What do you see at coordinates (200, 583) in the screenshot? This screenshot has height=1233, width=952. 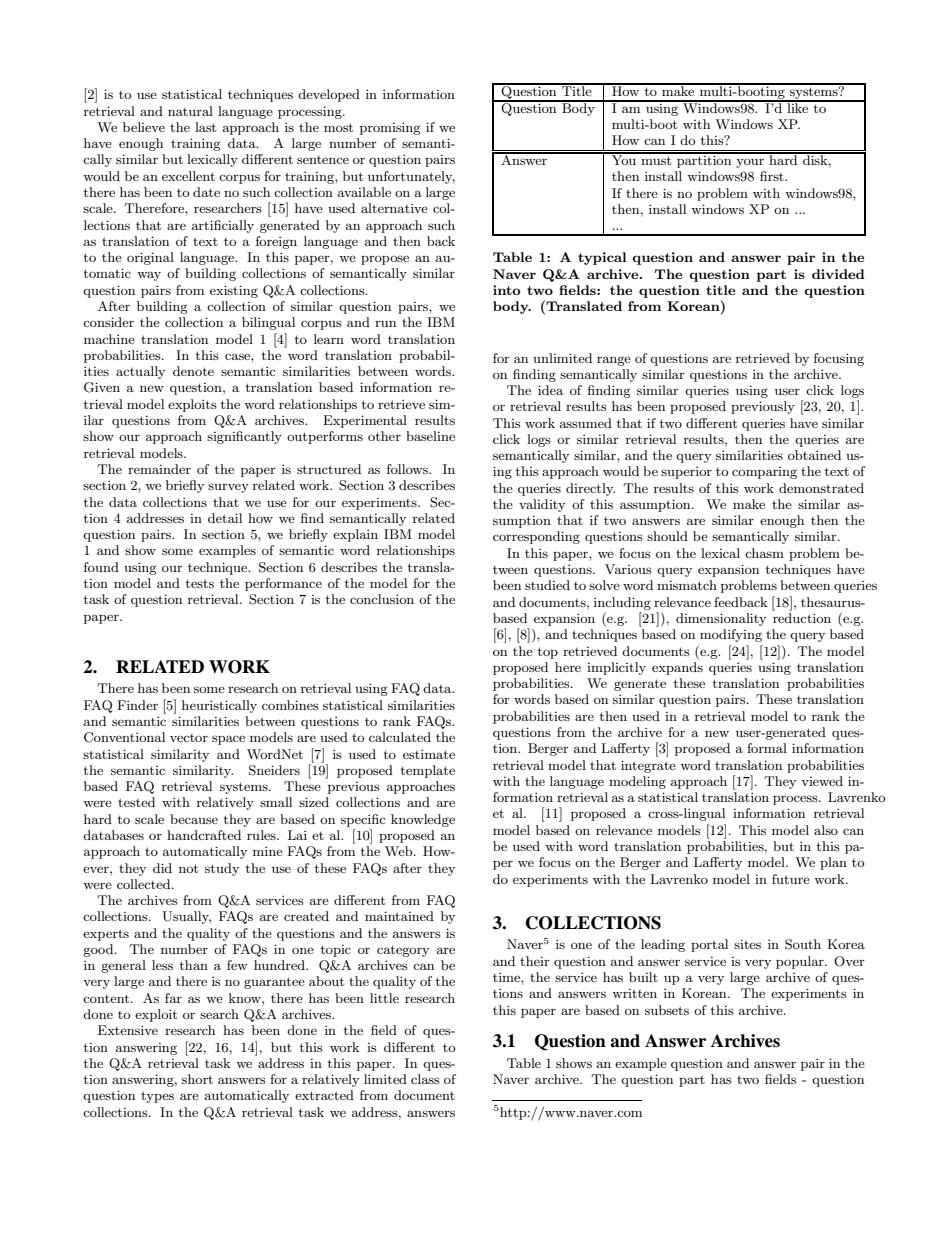 I see `tests` at bounding box center [200, 583].
